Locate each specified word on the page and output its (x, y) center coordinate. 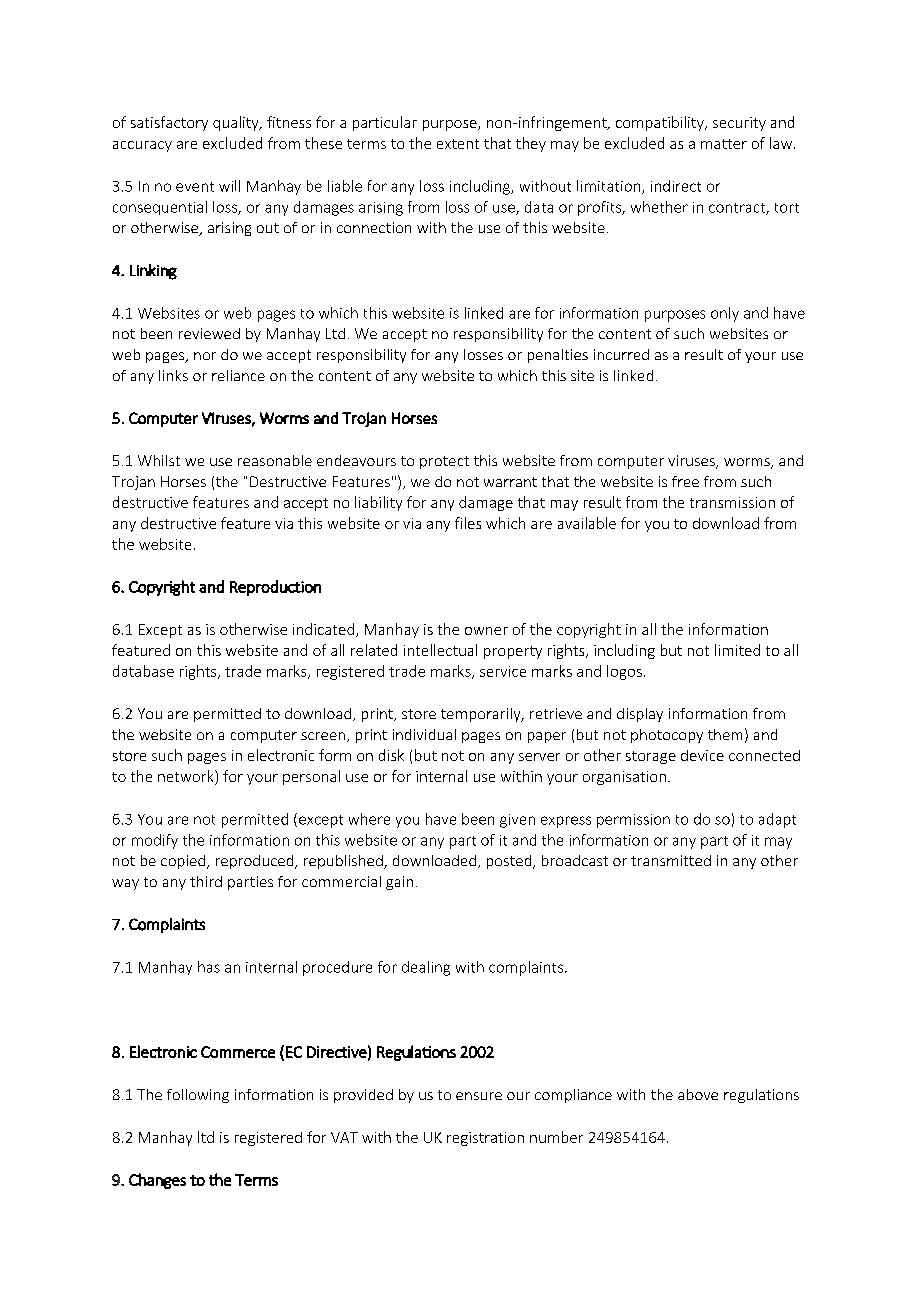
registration (485, 1139)
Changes (157, 1181)
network (187, 777)
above (698, 1094)
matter (724, 144)
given (517, 821)
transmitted (671, 860)
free (685, 481)
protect (444, 462)
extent (458, 144)
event (195, 187)
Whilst (159, 460)
